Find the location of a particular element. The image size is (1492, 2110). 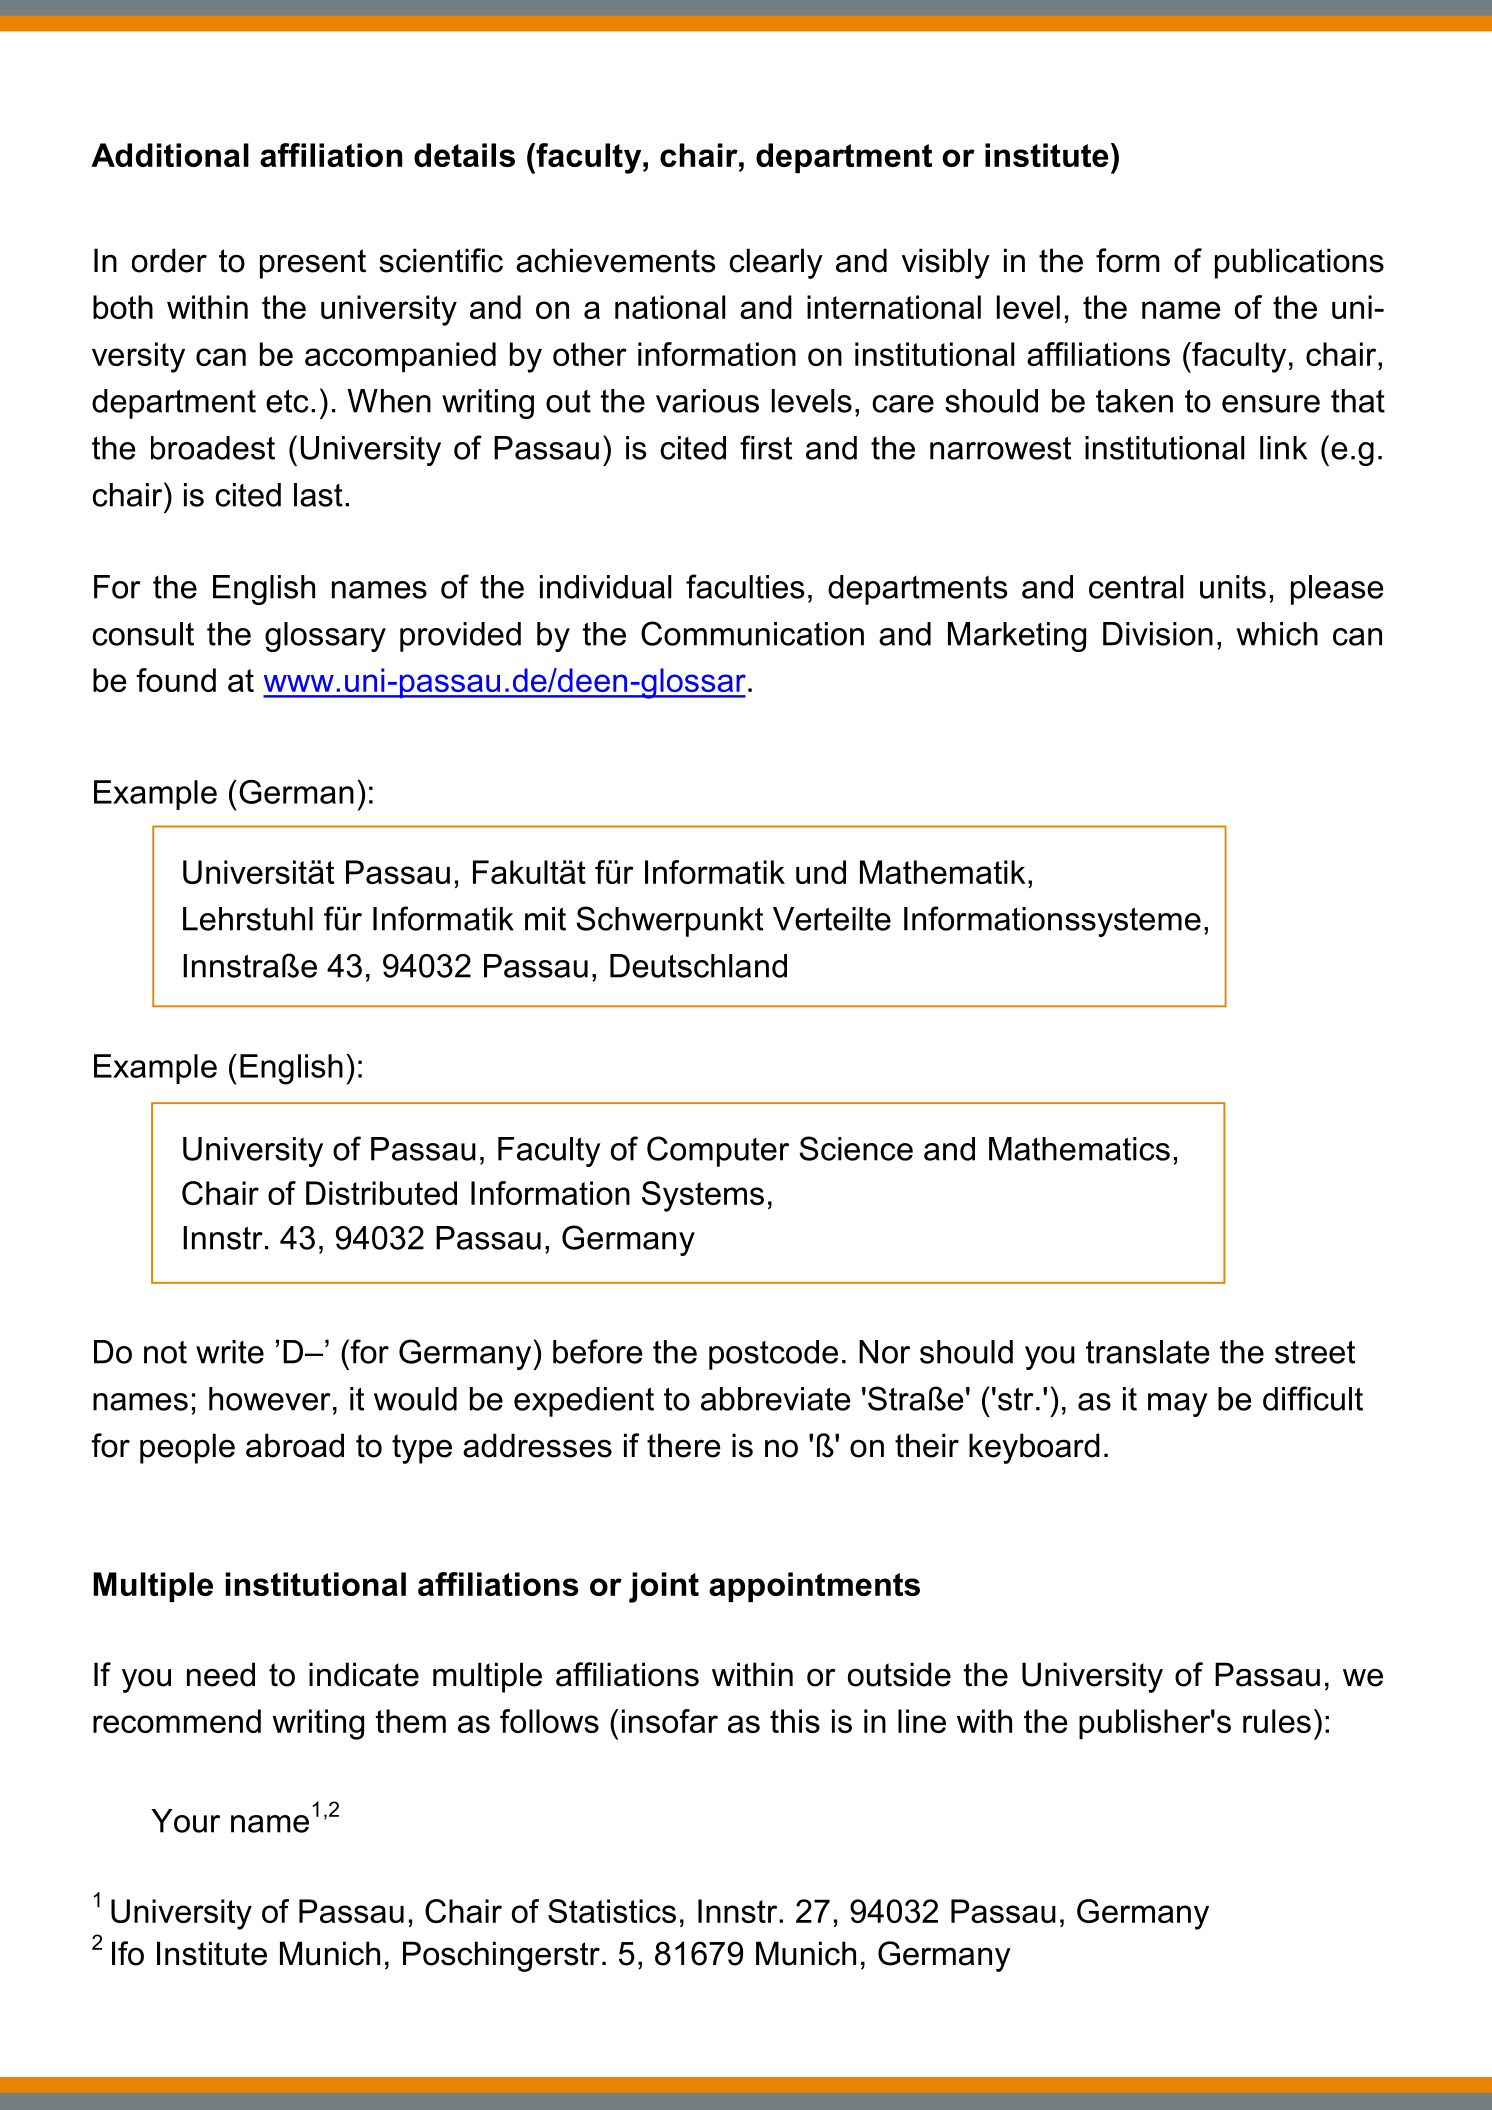

there is located at coordinates (684, 1445).
